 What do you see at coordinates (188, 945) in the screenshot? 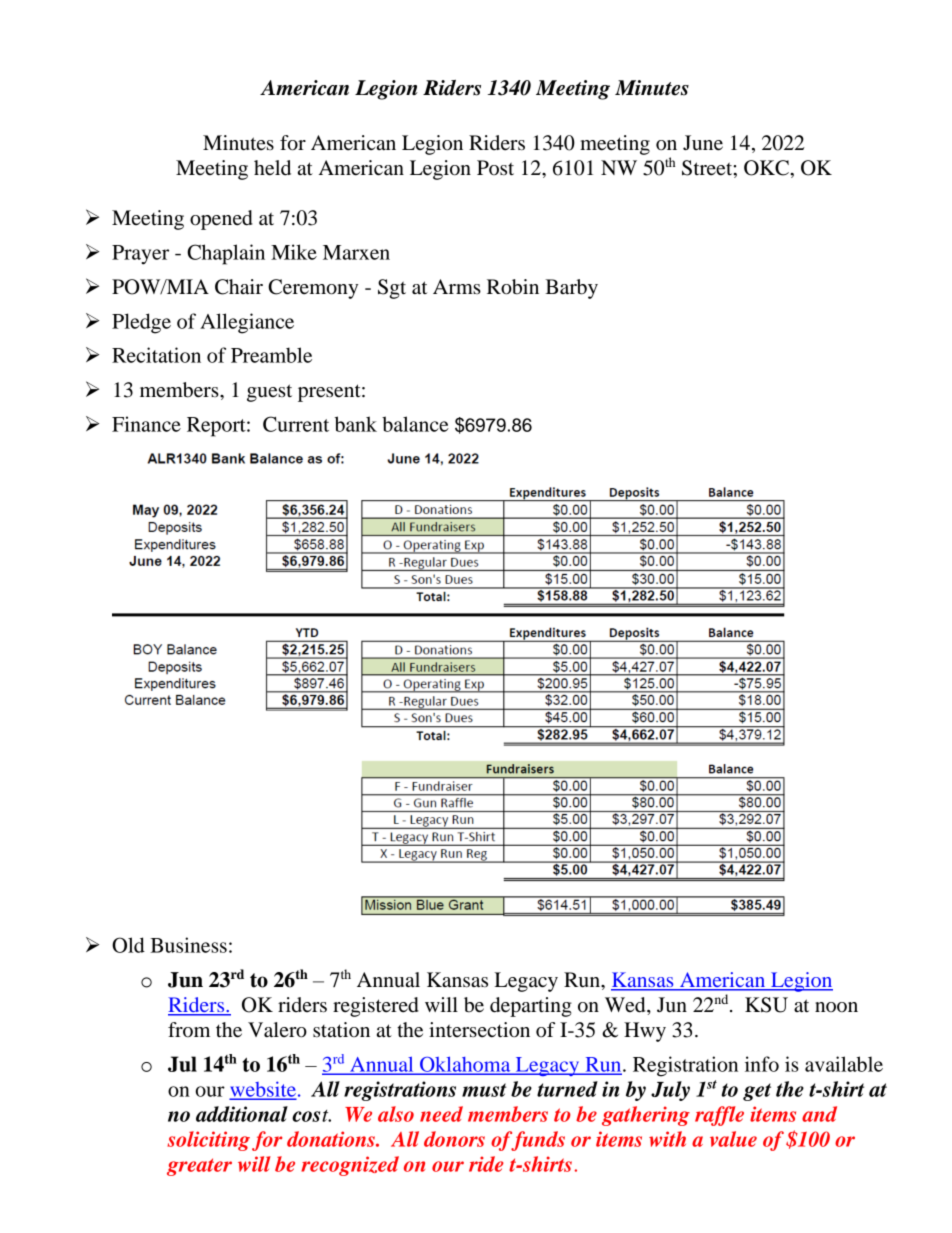
I see `Business` at bounding box center [188, 945].
